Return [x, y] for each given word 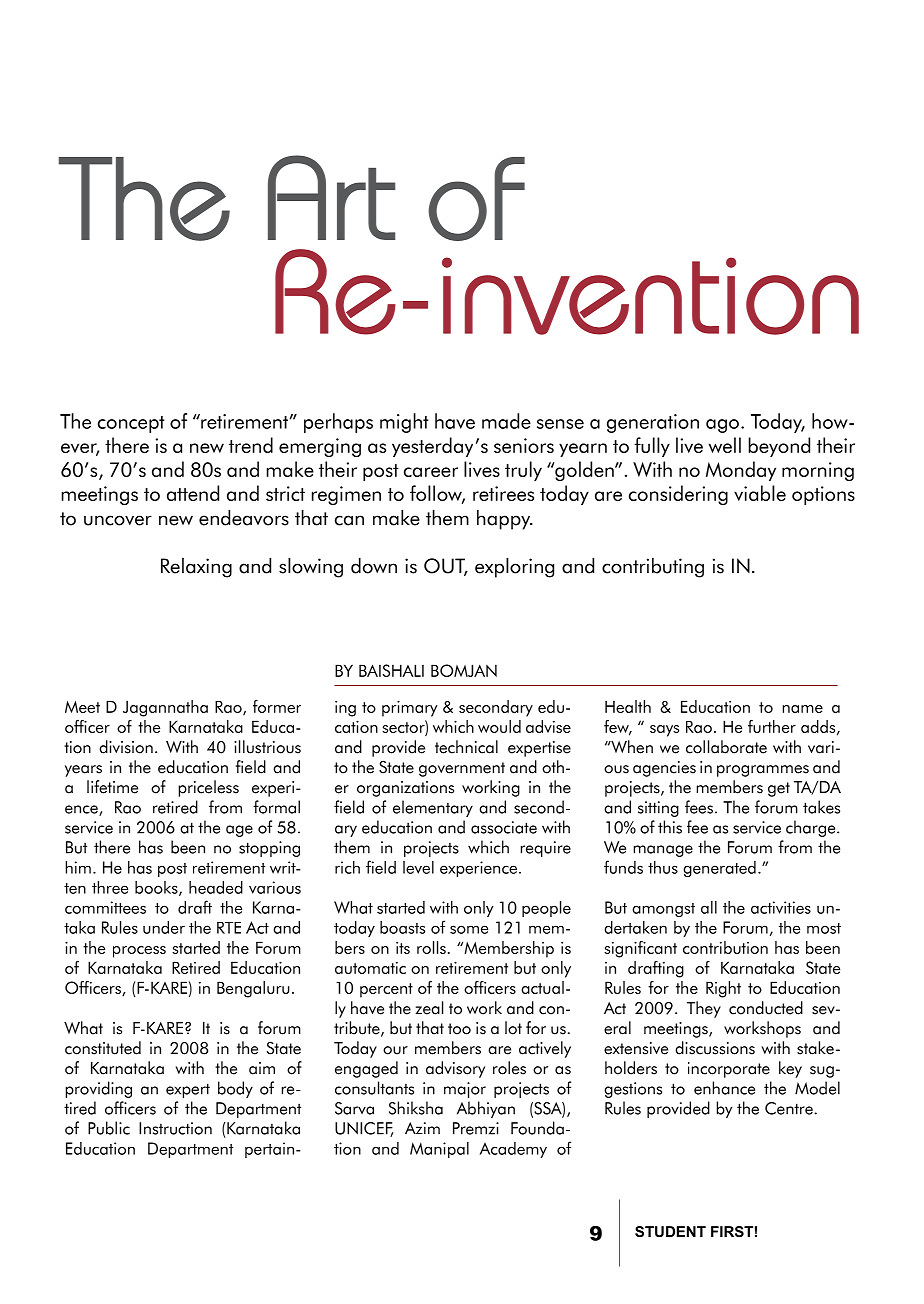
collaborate [726, 747]
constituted [103, 1048]
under [164, 927]
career [431, 472]
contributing [653, 568]
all [709, 907]
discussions [715, 1048]
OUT [446, 567]
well [724, 445]
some [469, 929]
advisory [455, 1069]
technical [466, 747]
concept [131, 424]
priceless [209, 788]
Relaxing [196, 568]
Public [109, 1128]
